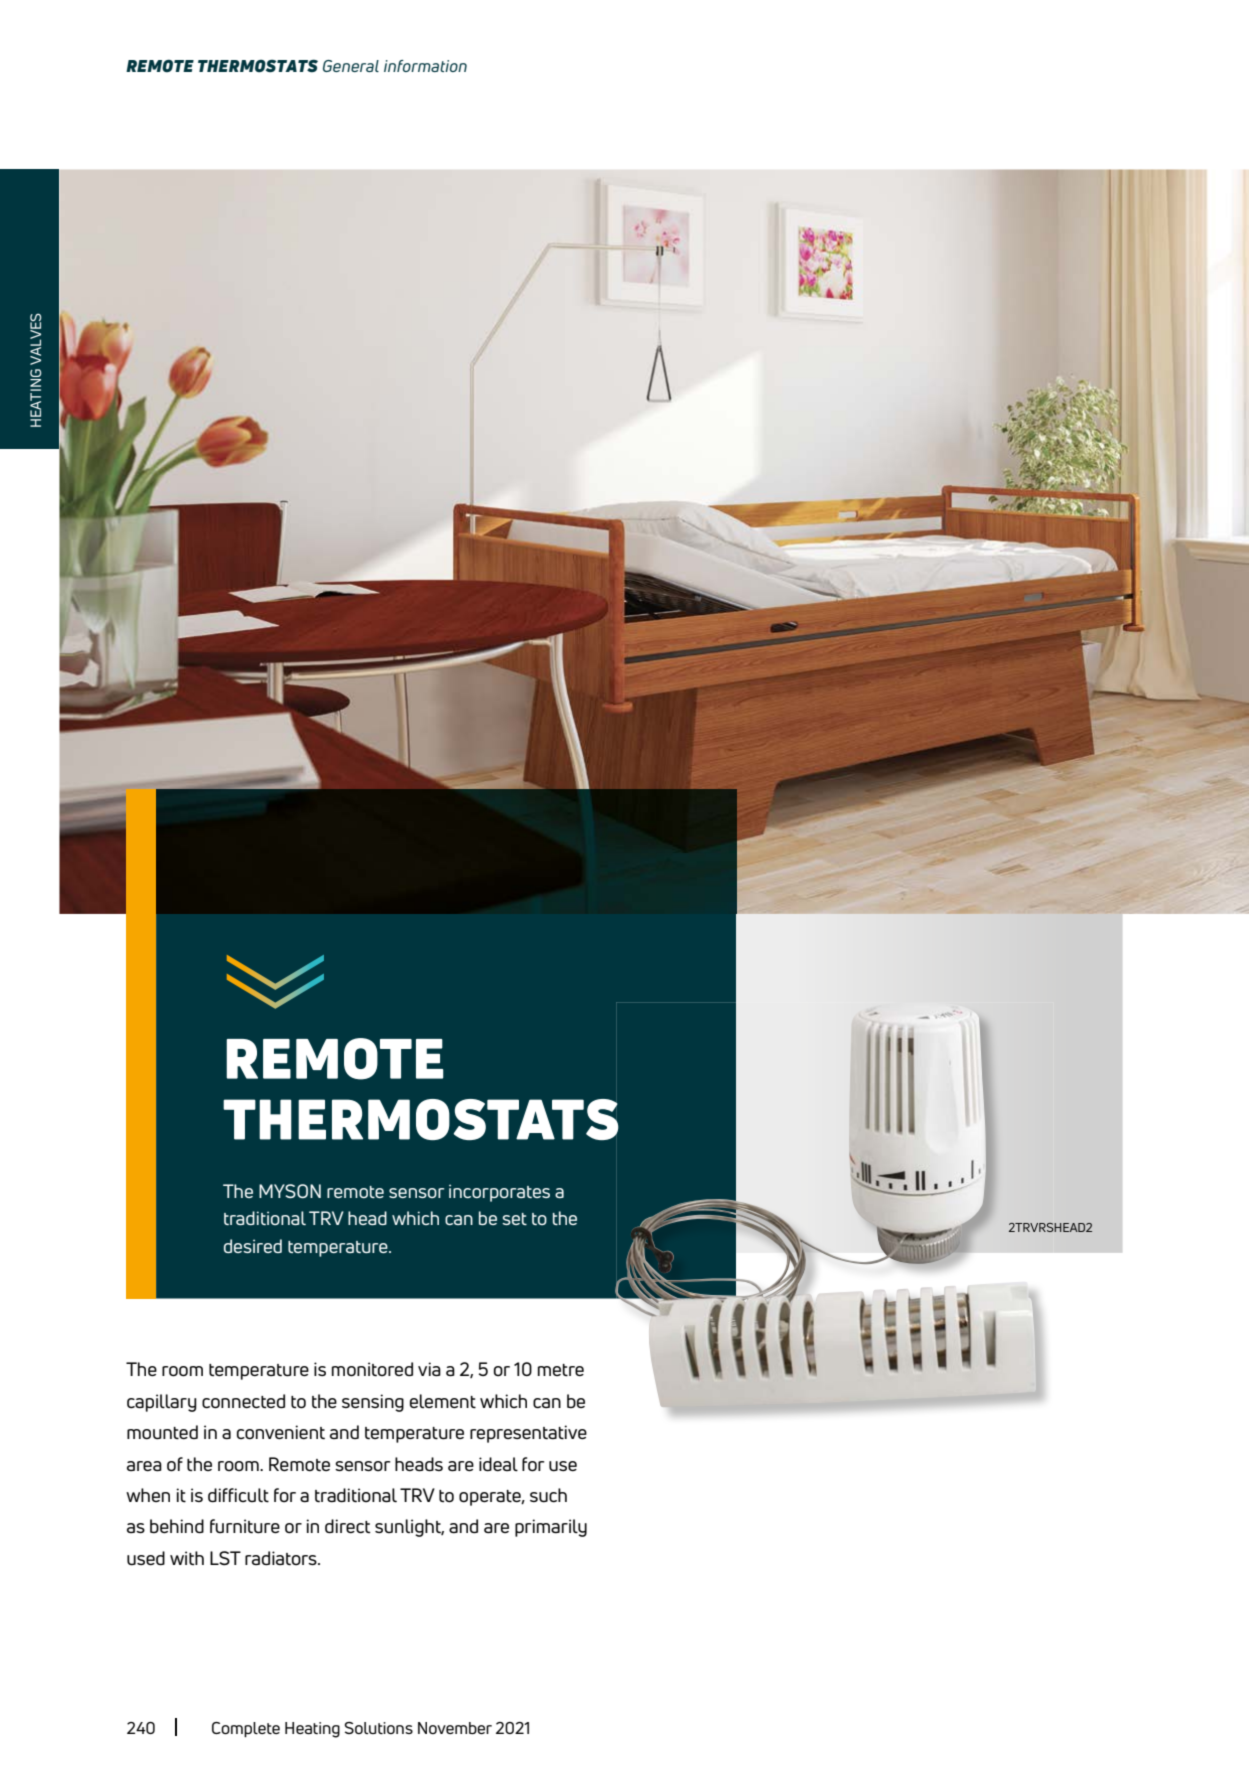 The width and height of the page is (1249, 1766). What do you see at coordinates (246, 1729) in the page?
I see `Complete` at bounding box center [246, 1729].
